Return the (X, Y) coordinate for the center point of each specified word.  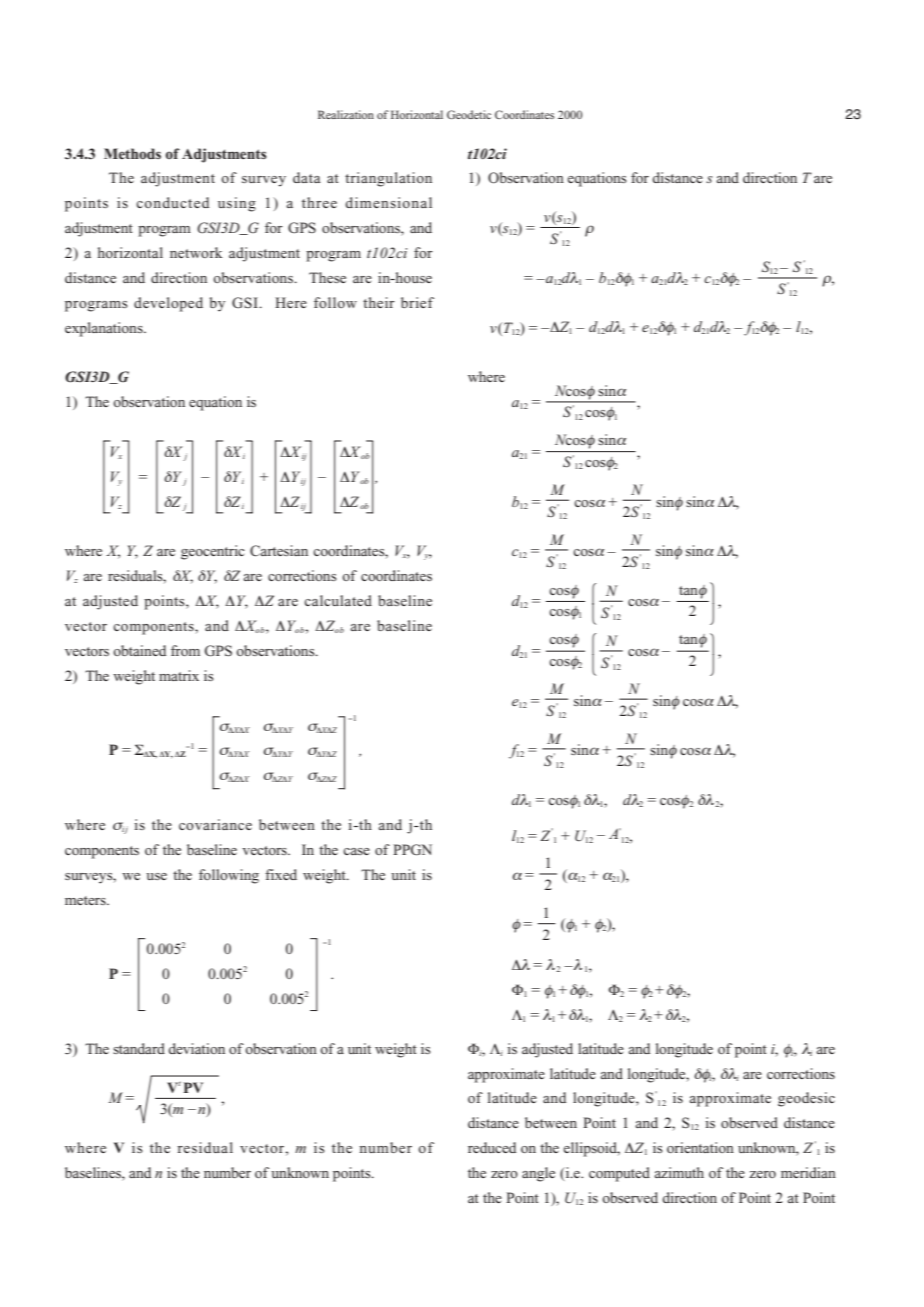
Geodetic (469, 114)
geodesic (806, 1099)
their (379, 302)
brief (417, 302)
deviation (196, 1048)
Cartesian (279, 551)
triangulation (388, 179)
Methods (132, 153)
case (356, 851)
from (185, 650)
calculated (338, 600)
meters (86, 900)
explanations (105, 329)
